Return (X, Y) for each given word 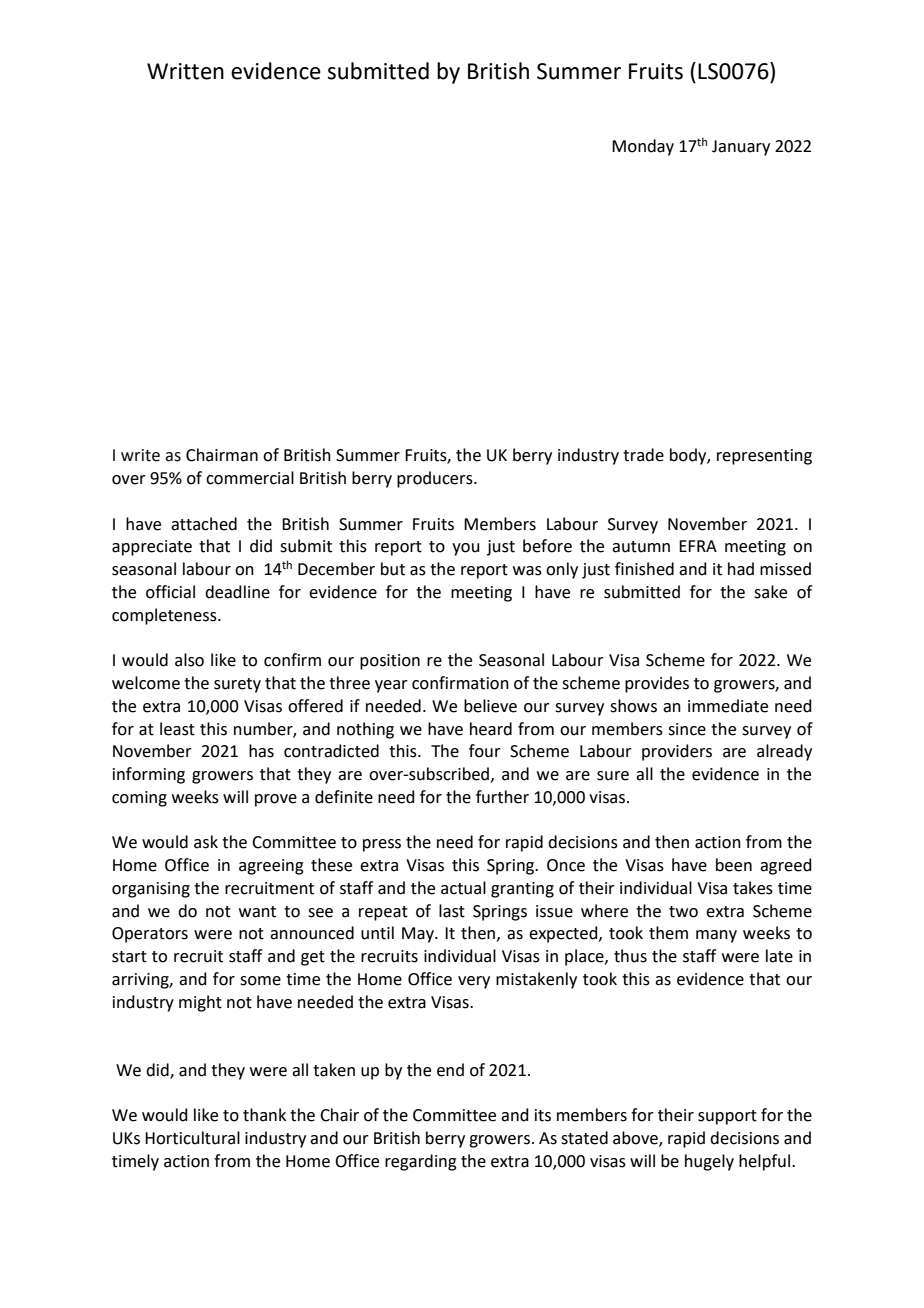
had (741, 569)
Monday (643, 147)
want (257, 912)
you (466, 549)
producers (436, 479)
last (452, 911)
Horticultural (192, 1138)
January (741, 148)
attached (204, 524)
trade (643, 455)
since (687, 729)
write (140, 455)
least (177, 729)
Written (185, 71)
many (716, 936)
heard (491, 729)
